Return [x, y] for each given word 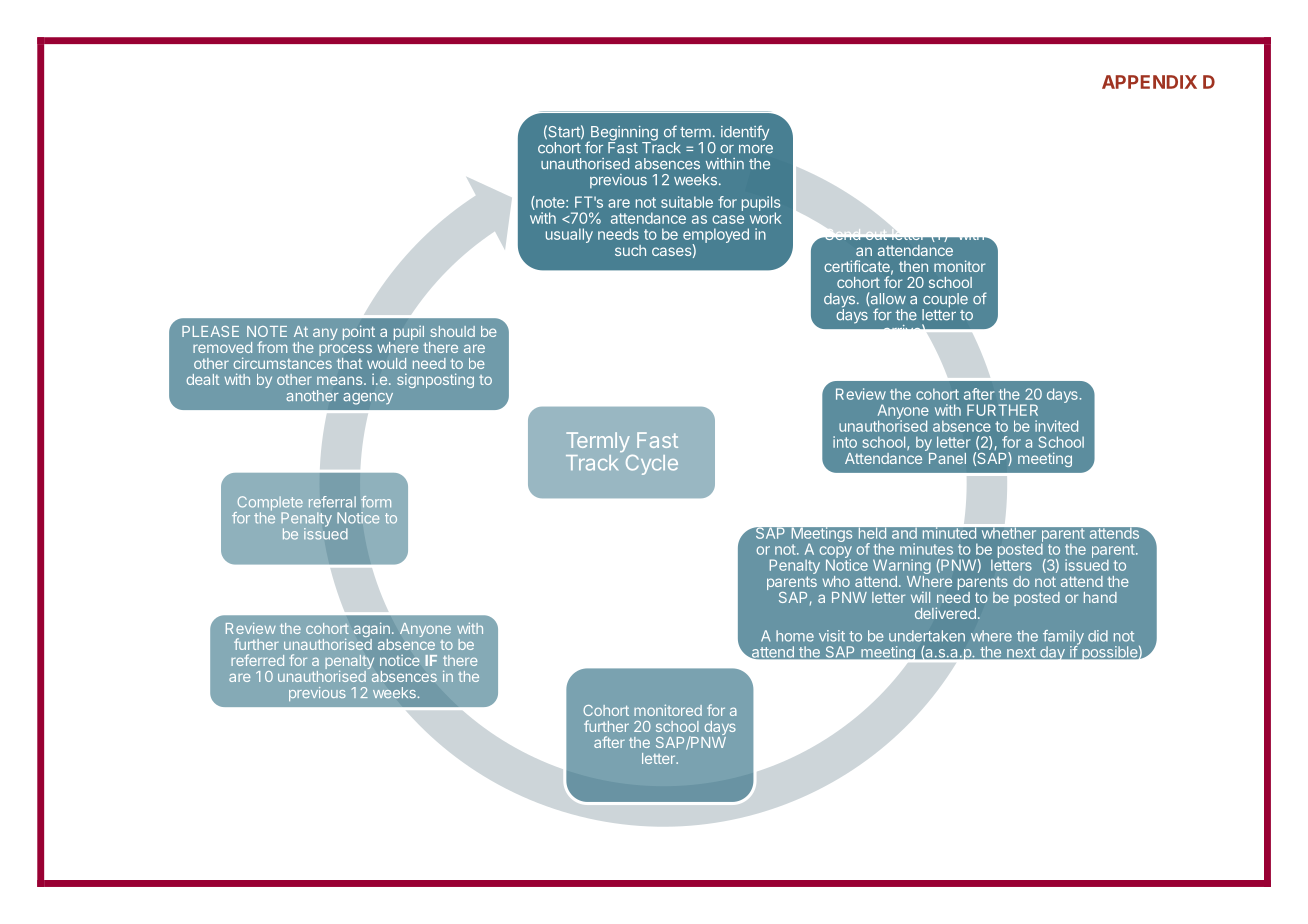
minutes [926, 549]
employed [716, 237]
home [795, 636]
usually [569, 235]
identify [745, 133]
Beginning [623, 134]
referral [332, 502]
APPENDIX [1149, 82]
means [341, 380]
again [372, 631]
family [1063, 638]
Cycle [652, 465]
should [452, 331]
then [913, 266]
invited [1056, 426]
